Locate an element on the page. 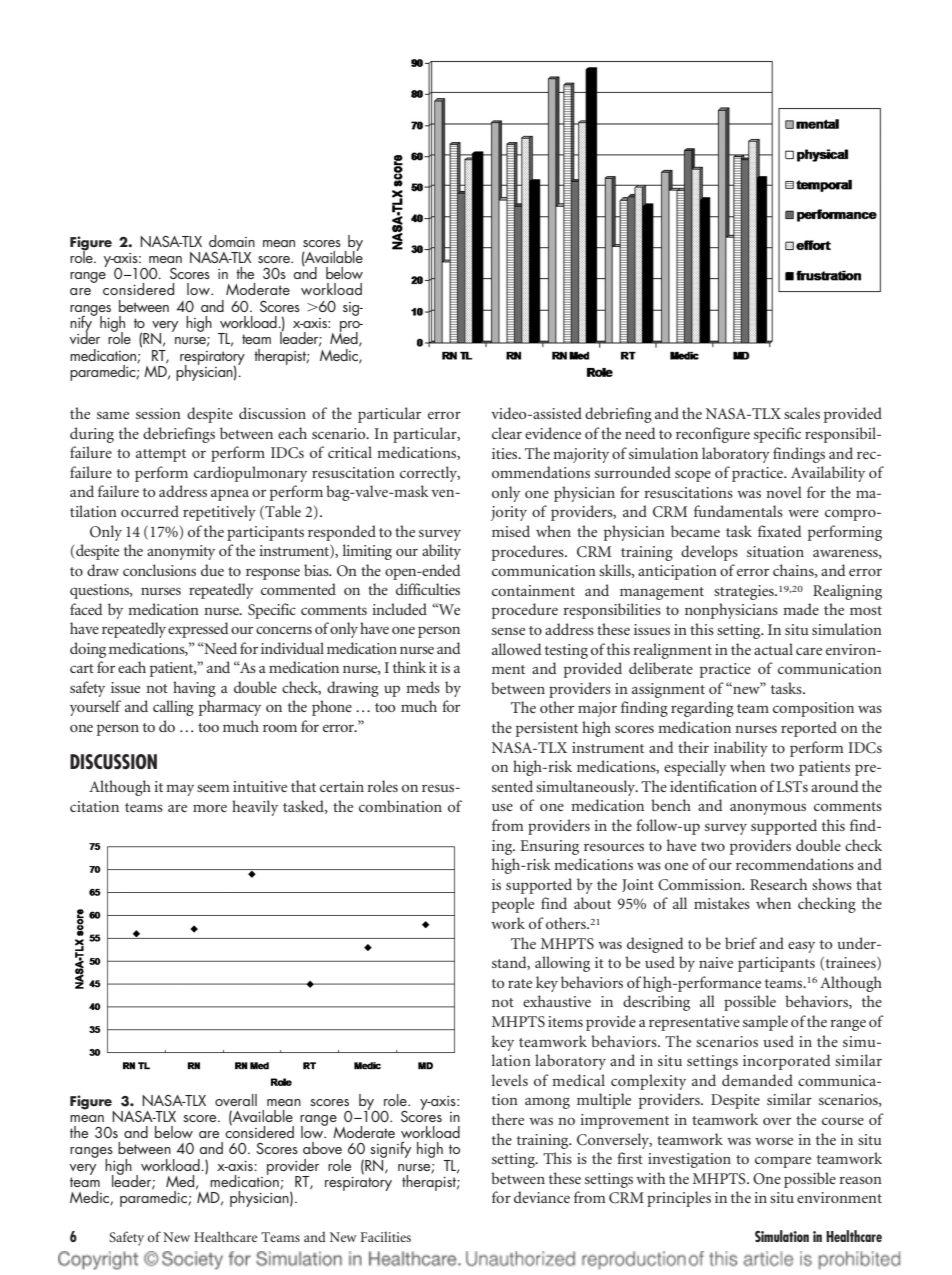 Image resolution: width=952 pixels, height=1275 pixels. reported is located at coordinates (809, 729).
